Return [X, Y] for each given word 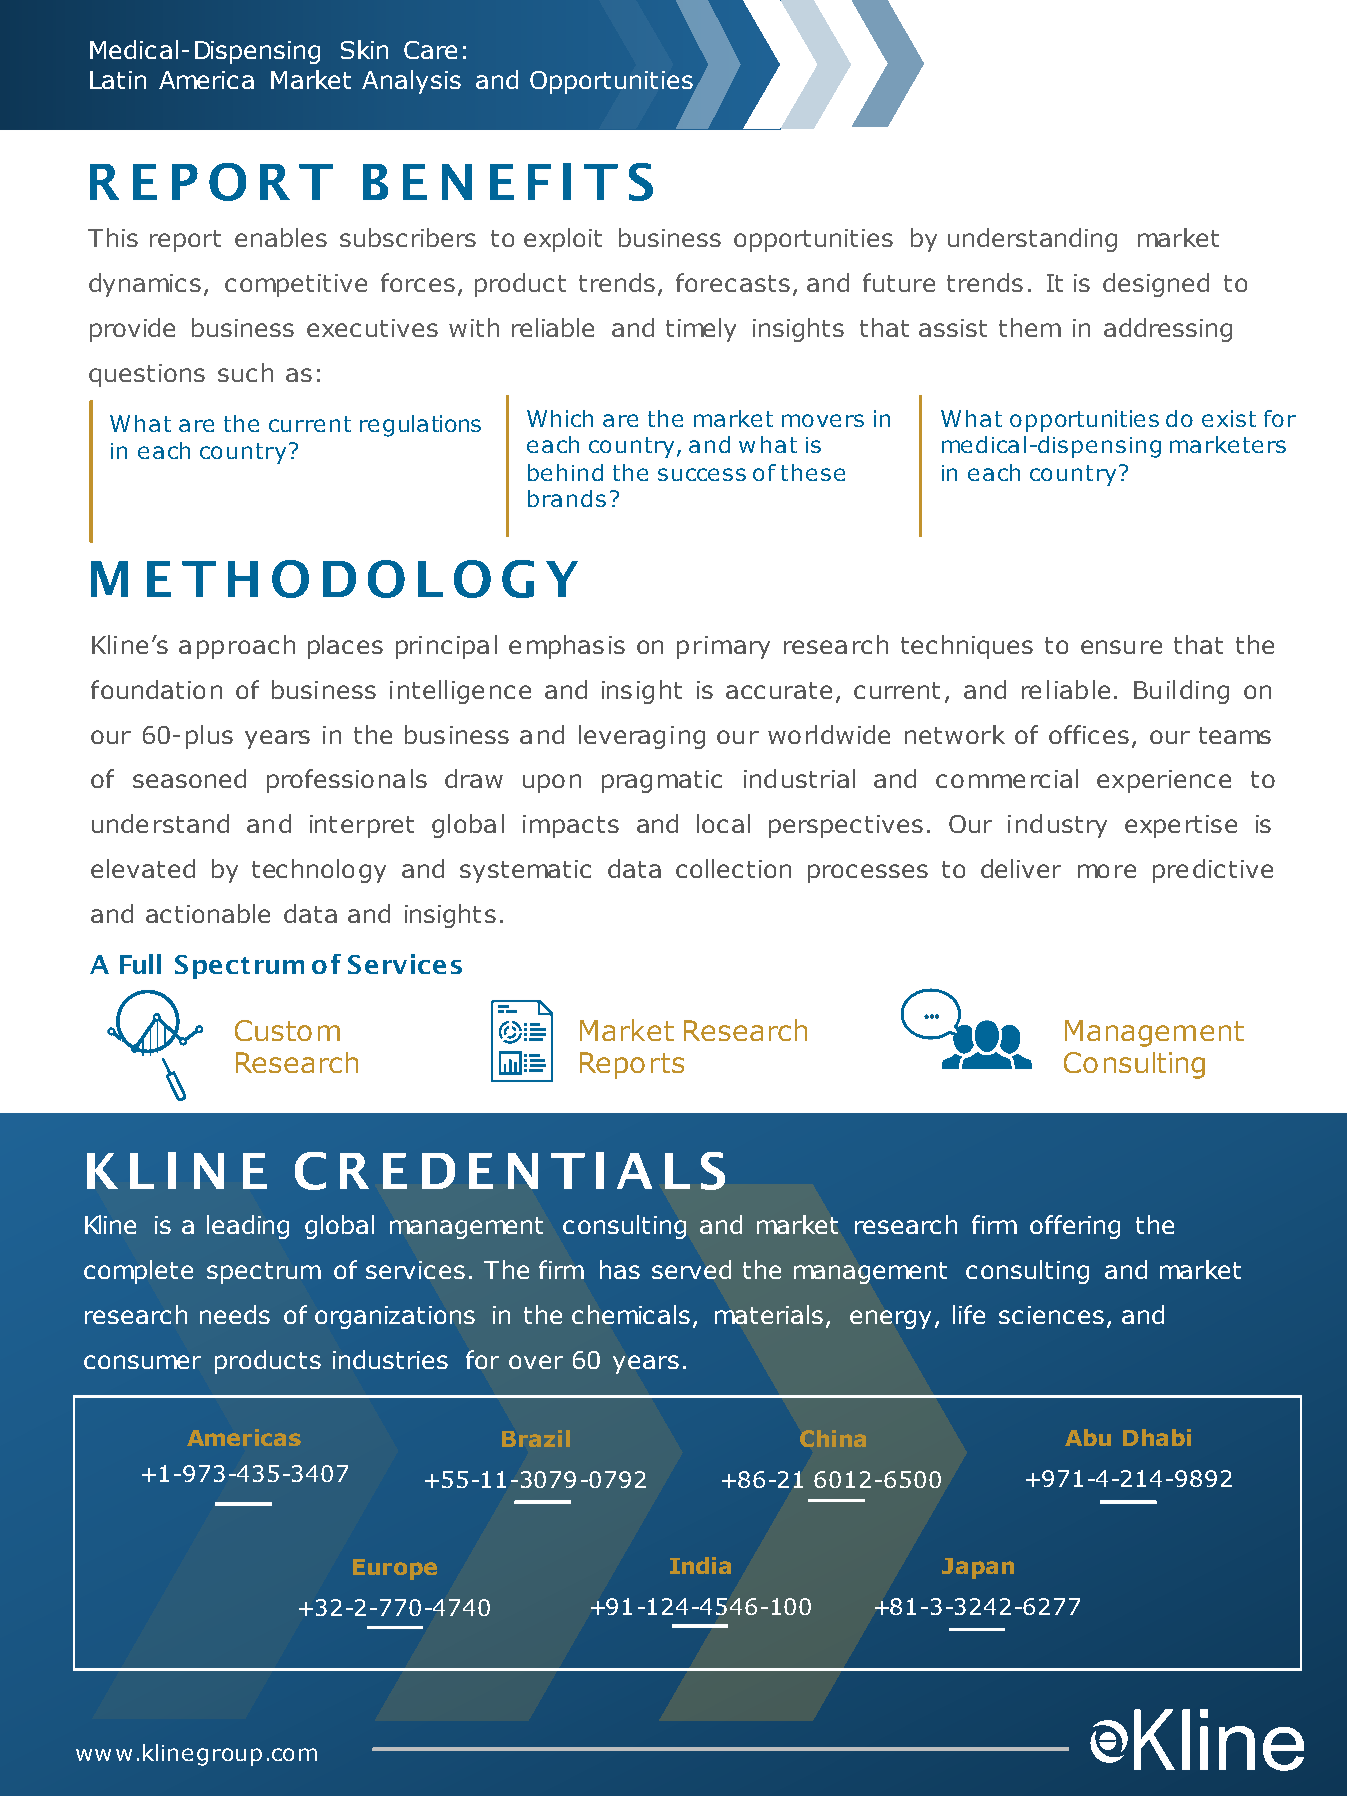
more [1107, 871]
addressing [1168, 330]
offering [1075, 1227]
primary [723, 647]
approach [237, 647]
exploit [563, 240]
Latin [118, 80]
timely [701, 330]
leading [248, 1227]
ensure [1121, 647]
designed [1156, 285]
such [245, 372]
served [691, 1269]
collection [733, 868]
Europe [395, 1569]
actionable [208, 913]
